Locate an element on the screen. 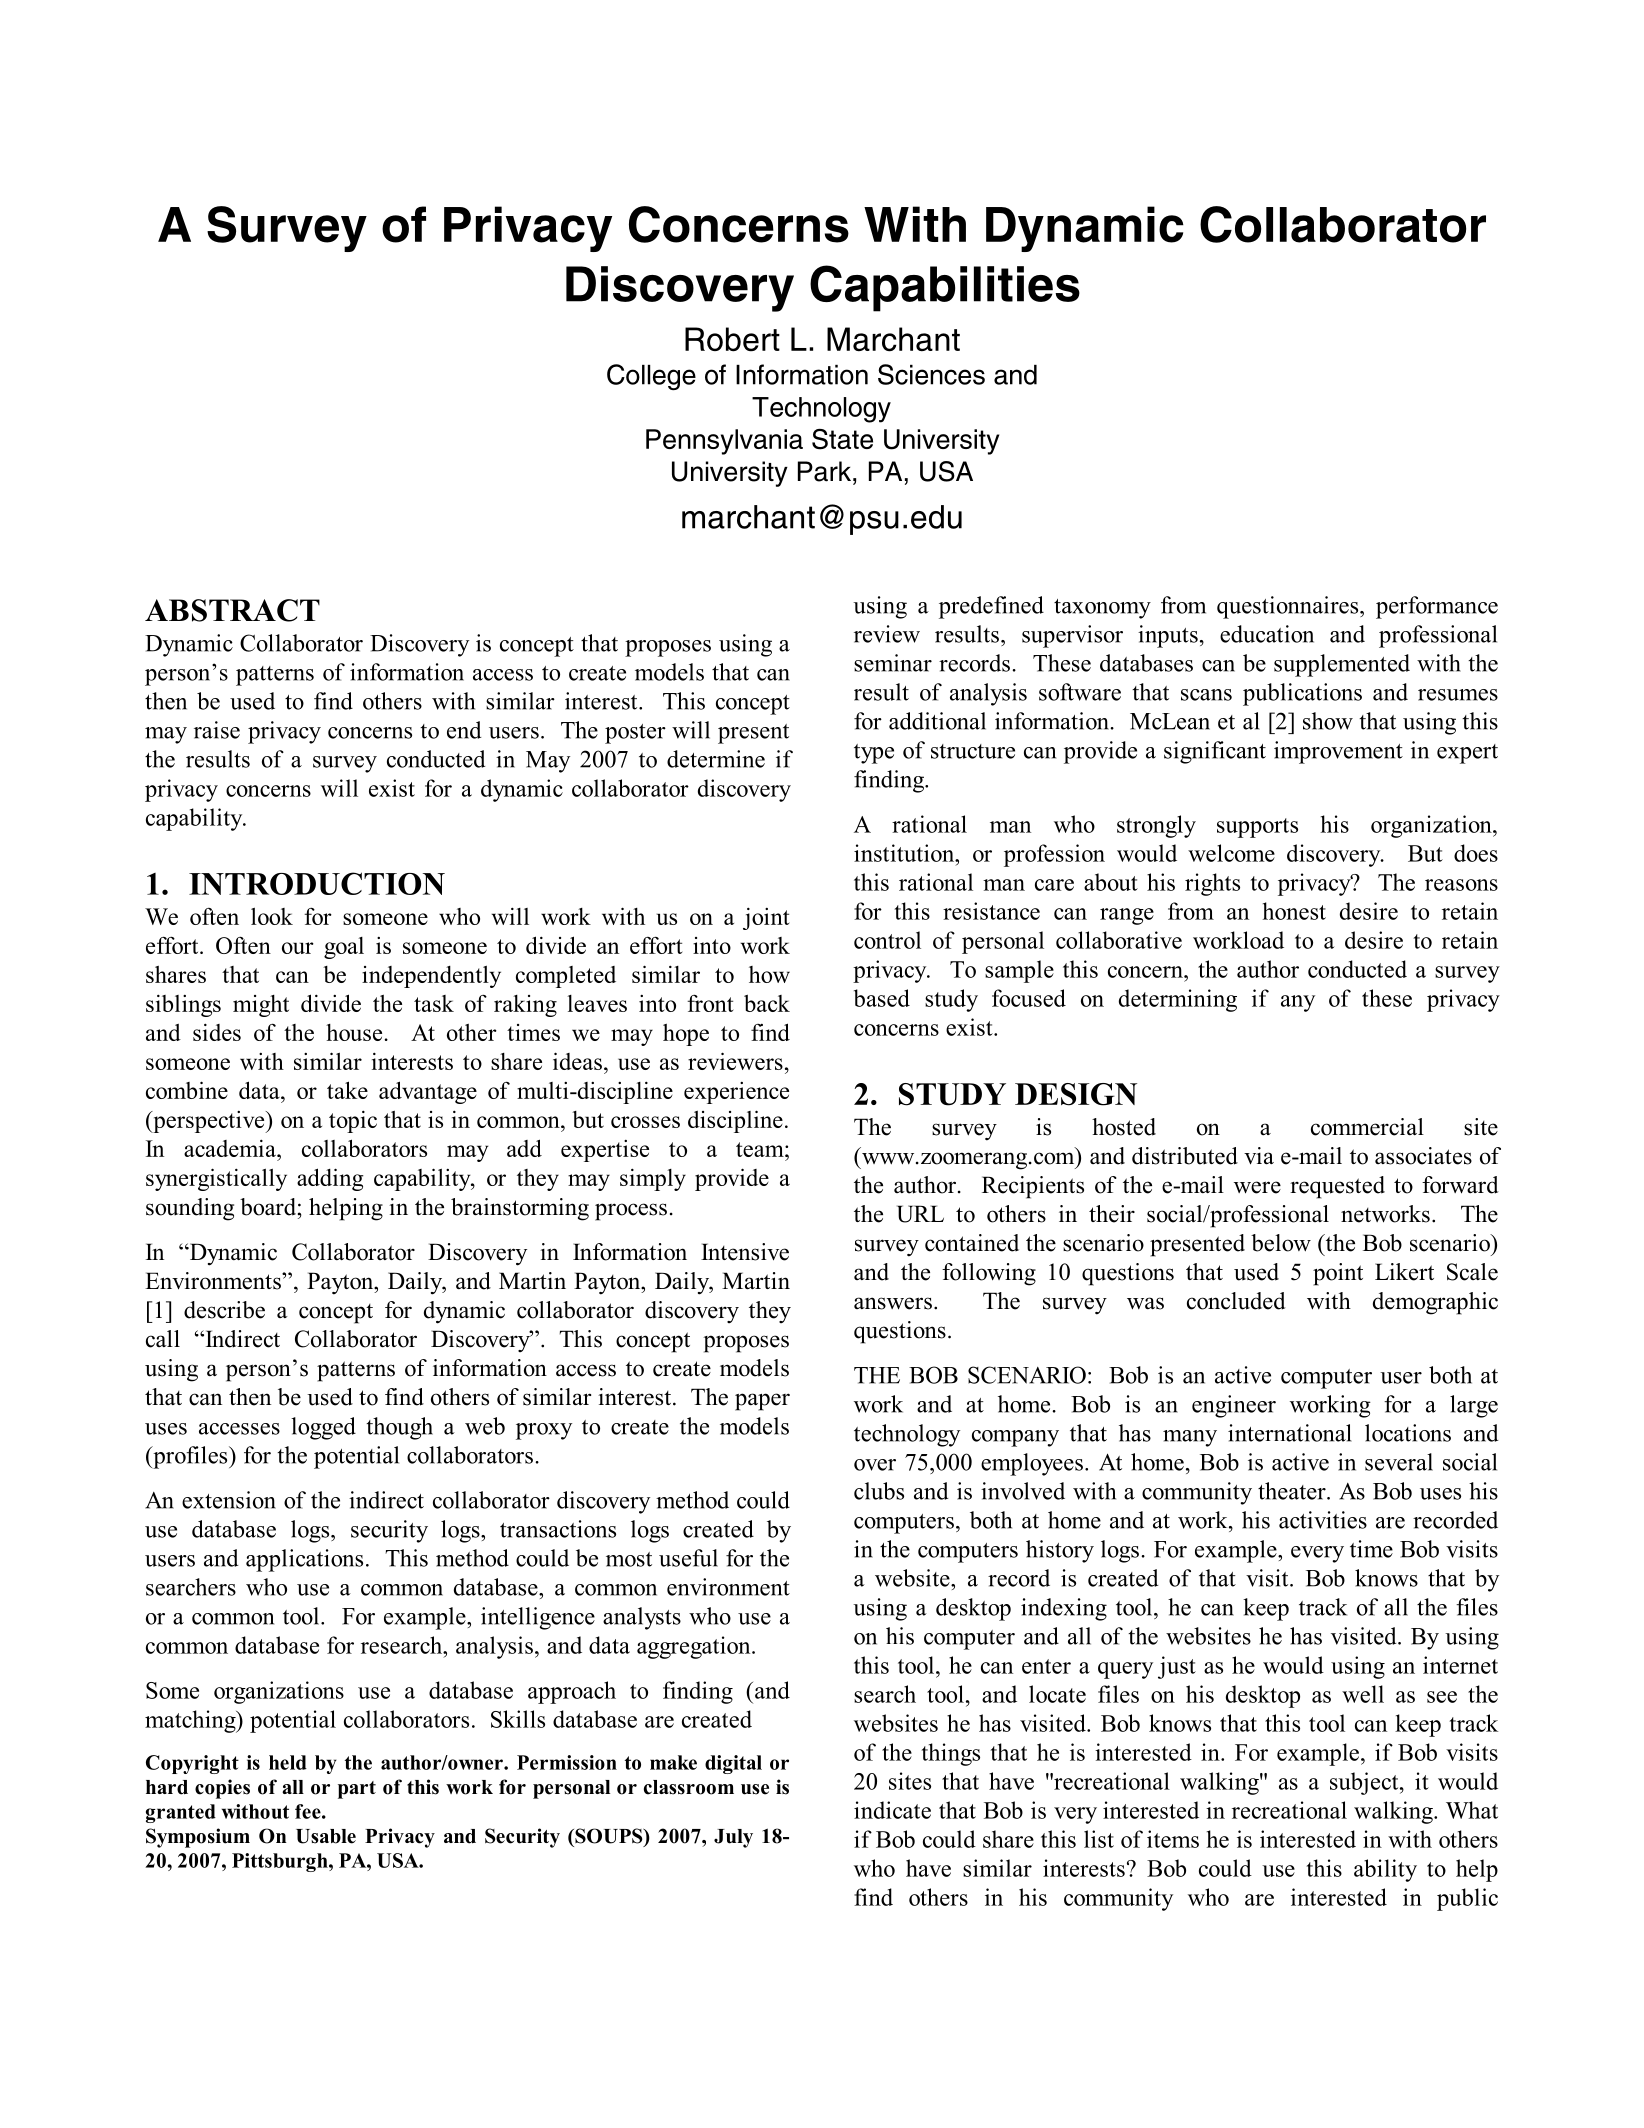  take is located at coordinates (347, 1090).
